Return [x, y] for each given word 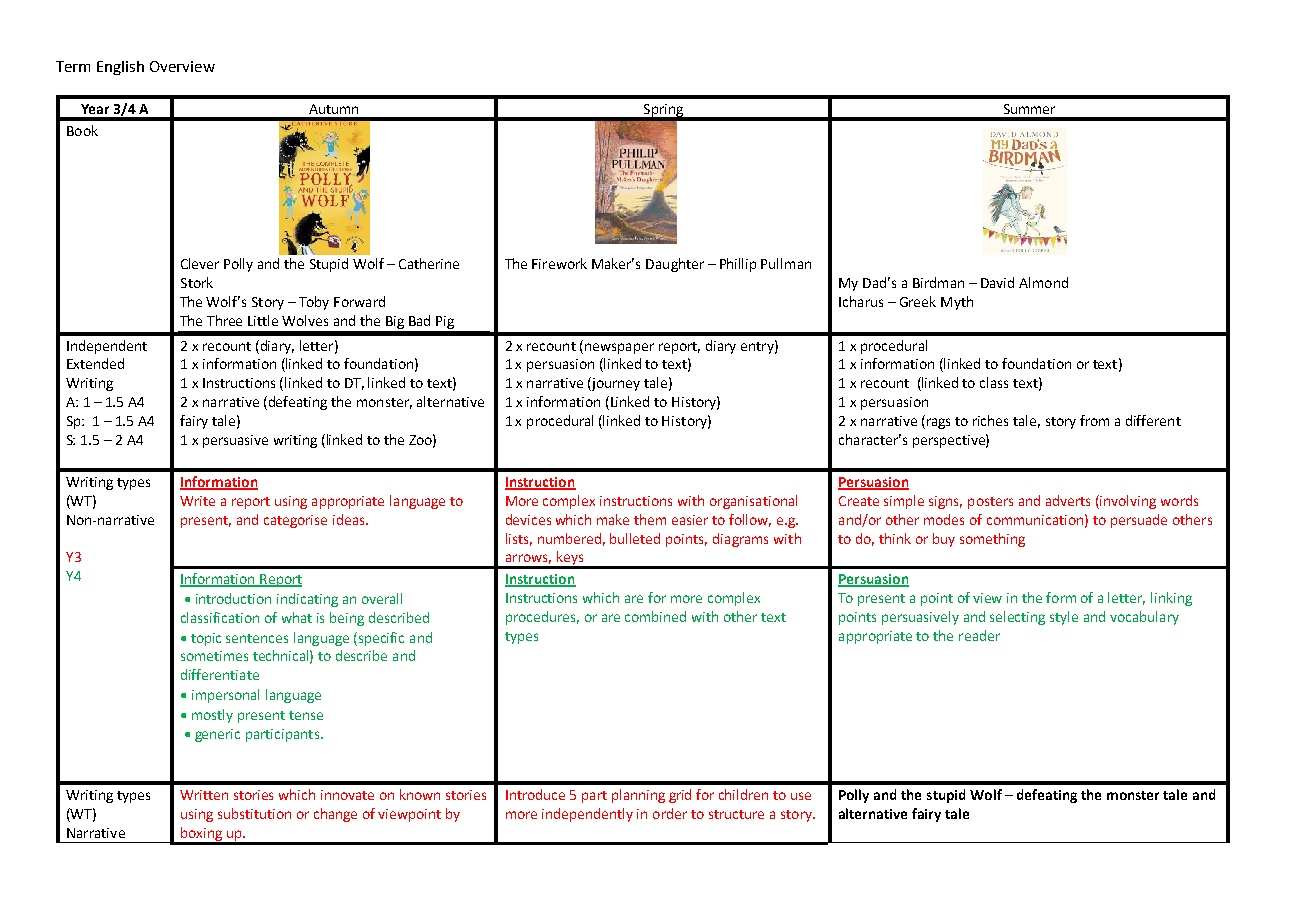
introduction [233, 598]
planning [638, 796]
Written [204, 795]
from [1094, 420]
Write [197, 501]
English [120, 68]
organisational [753, 502]
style [1064, 618]
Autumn [333, 109]
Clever [200, 263]
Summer [1029, 109]
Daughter [675, 265]
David [997, 282]
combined [655, 616]
